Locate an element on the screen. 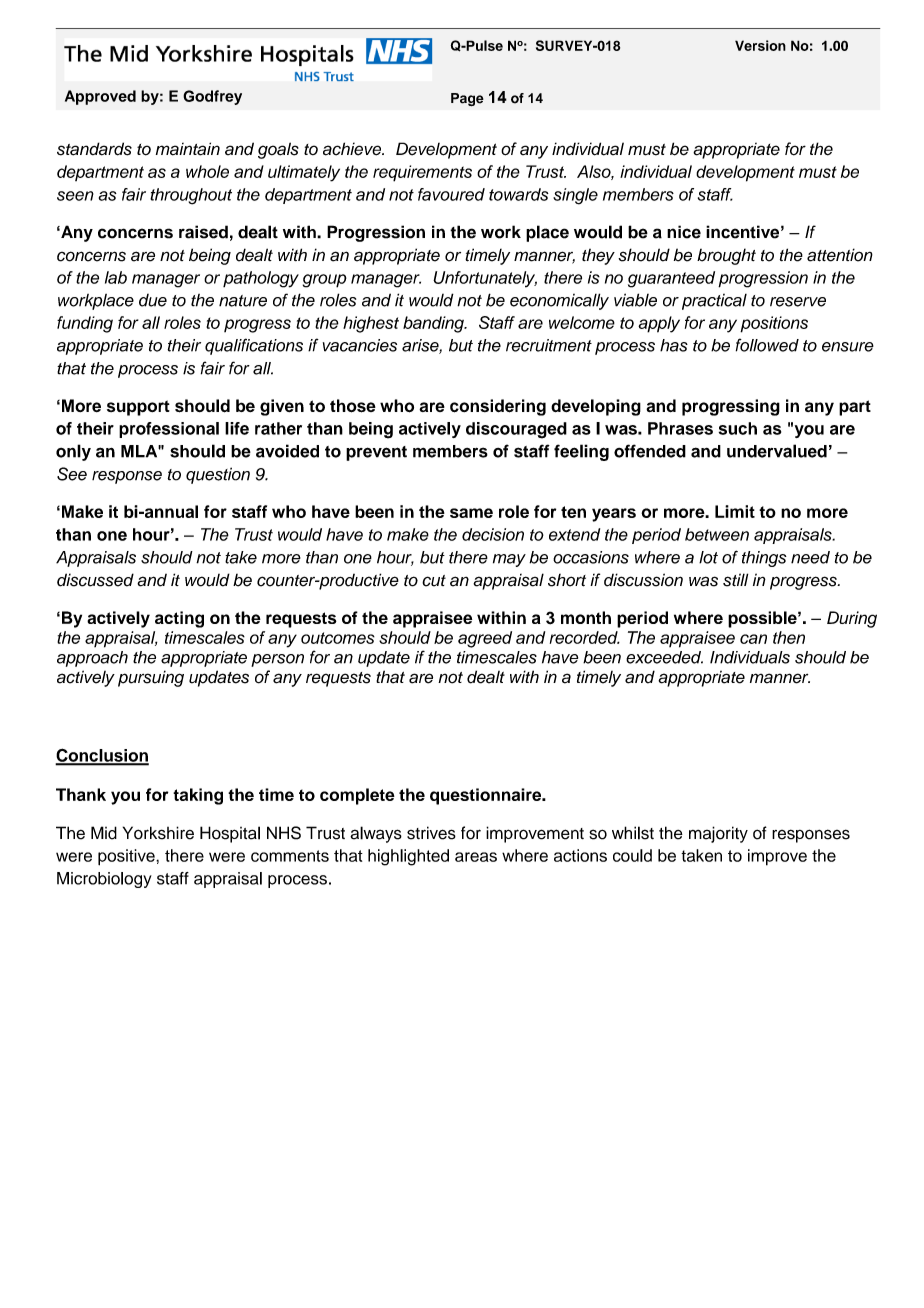  positions is located at coordinates (774, 324).
